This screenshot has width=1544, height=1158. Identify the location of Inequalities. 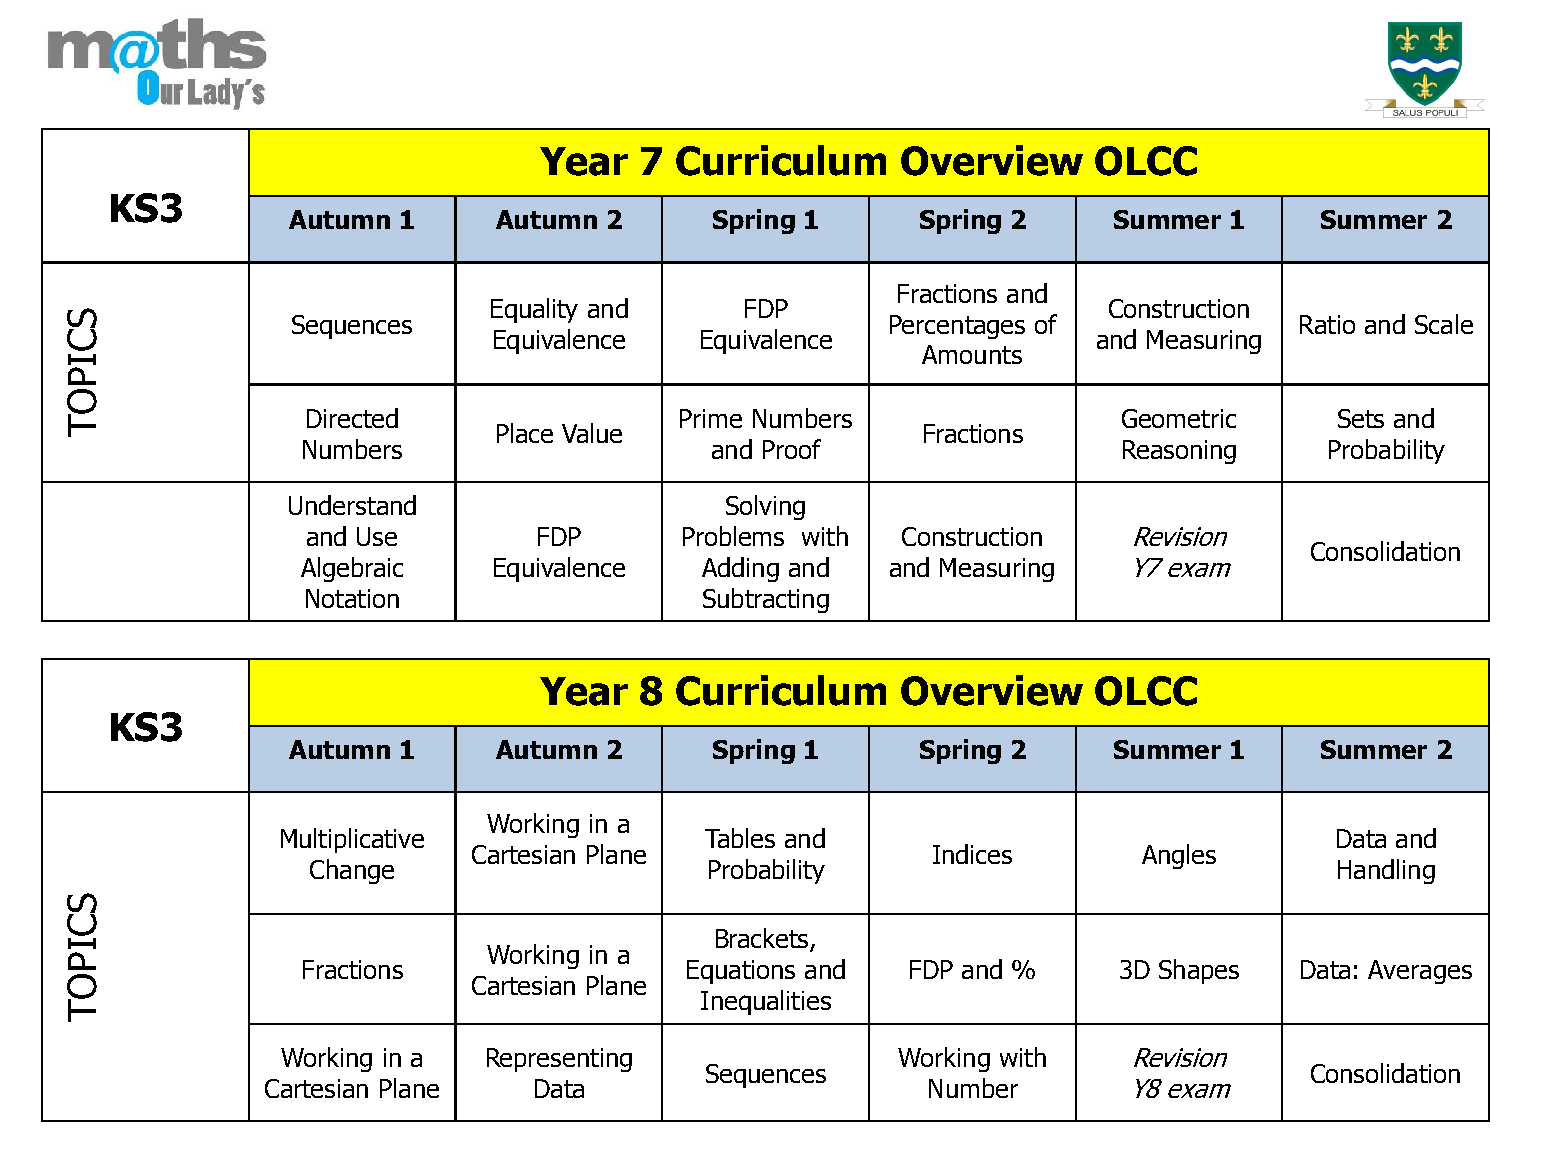
(766, 1002).
